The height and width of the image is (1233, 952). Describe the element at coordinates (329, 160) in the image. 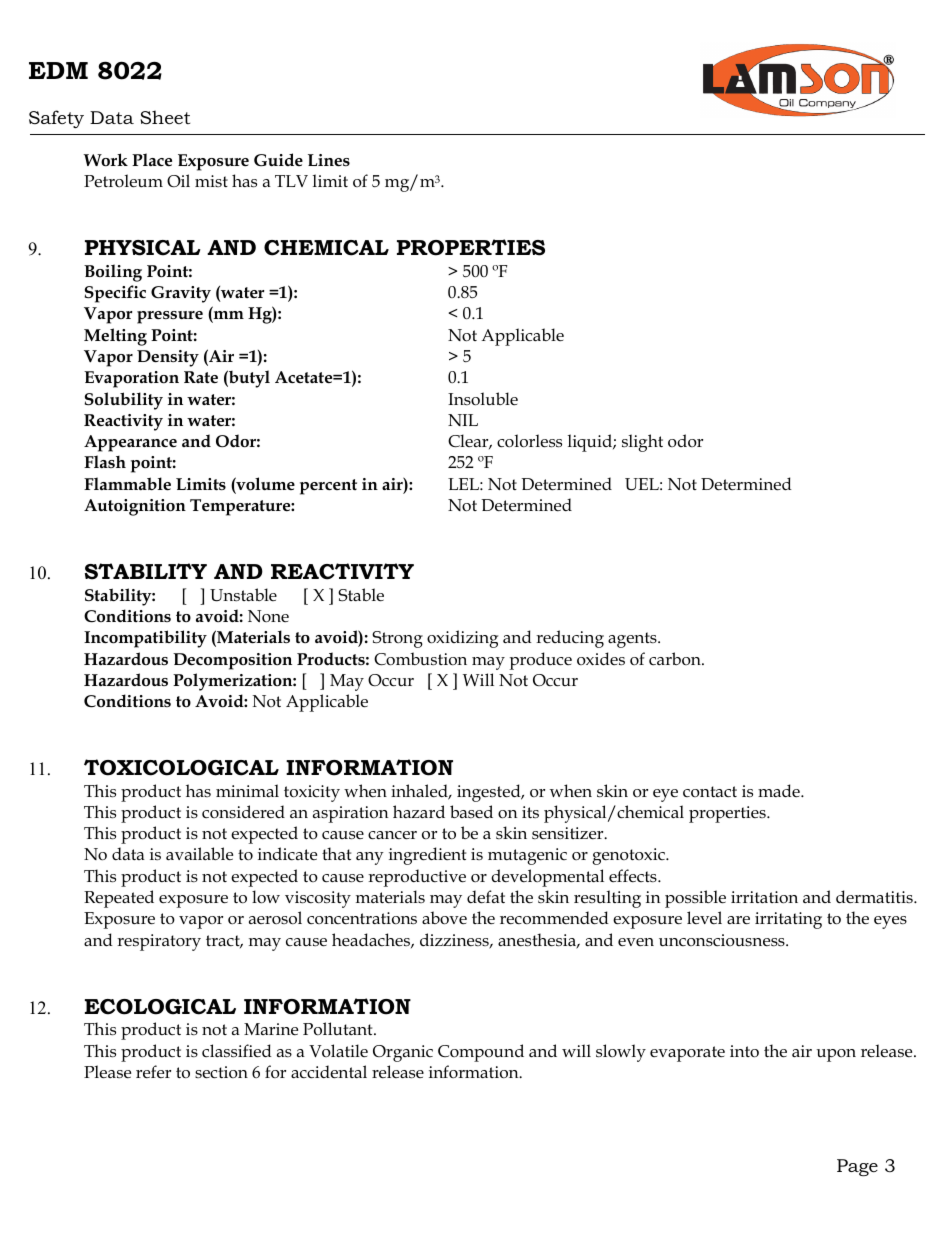

I see `Lines` at that location.
